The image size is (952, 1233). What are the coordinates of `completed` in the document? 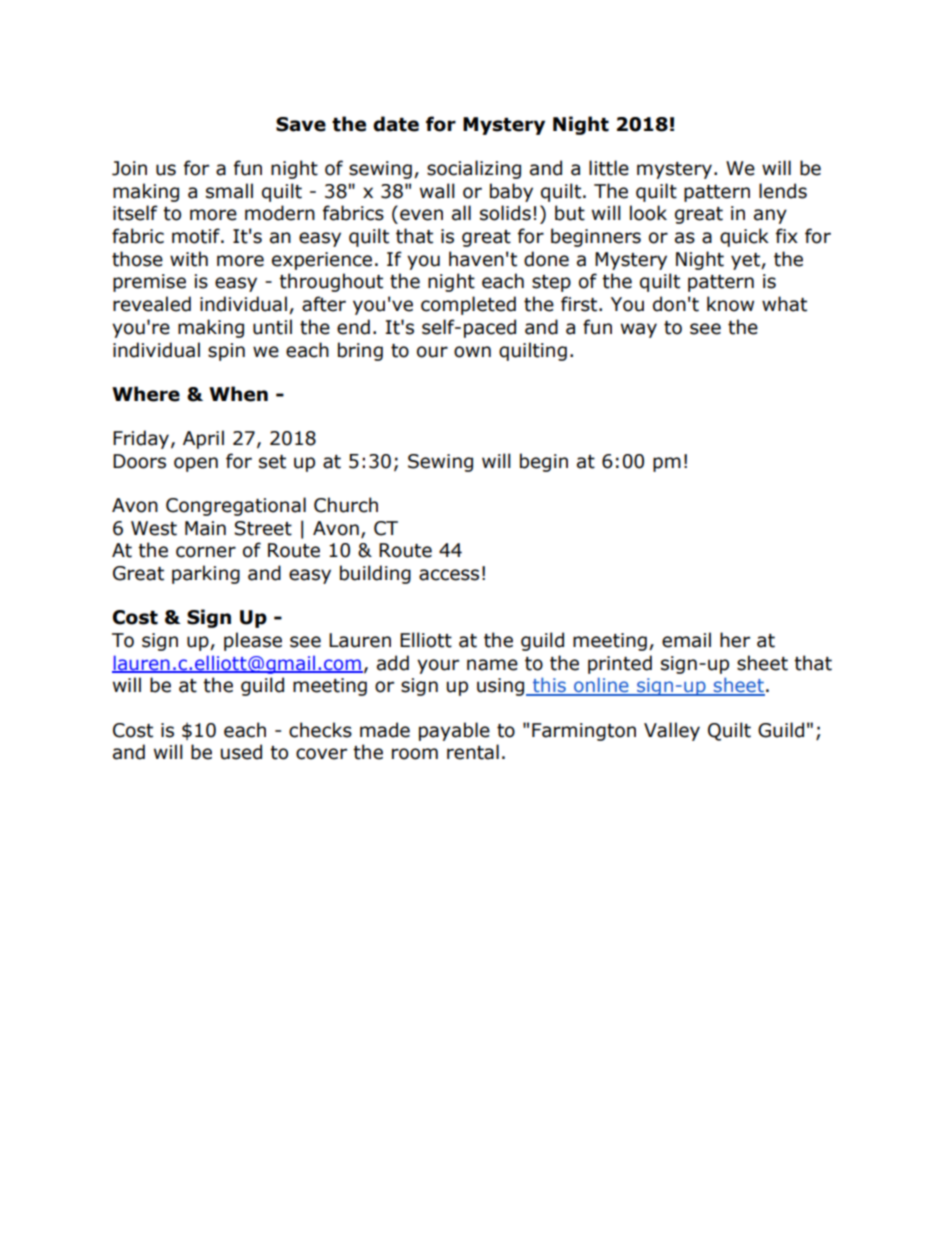 It's located at (468, 305).
